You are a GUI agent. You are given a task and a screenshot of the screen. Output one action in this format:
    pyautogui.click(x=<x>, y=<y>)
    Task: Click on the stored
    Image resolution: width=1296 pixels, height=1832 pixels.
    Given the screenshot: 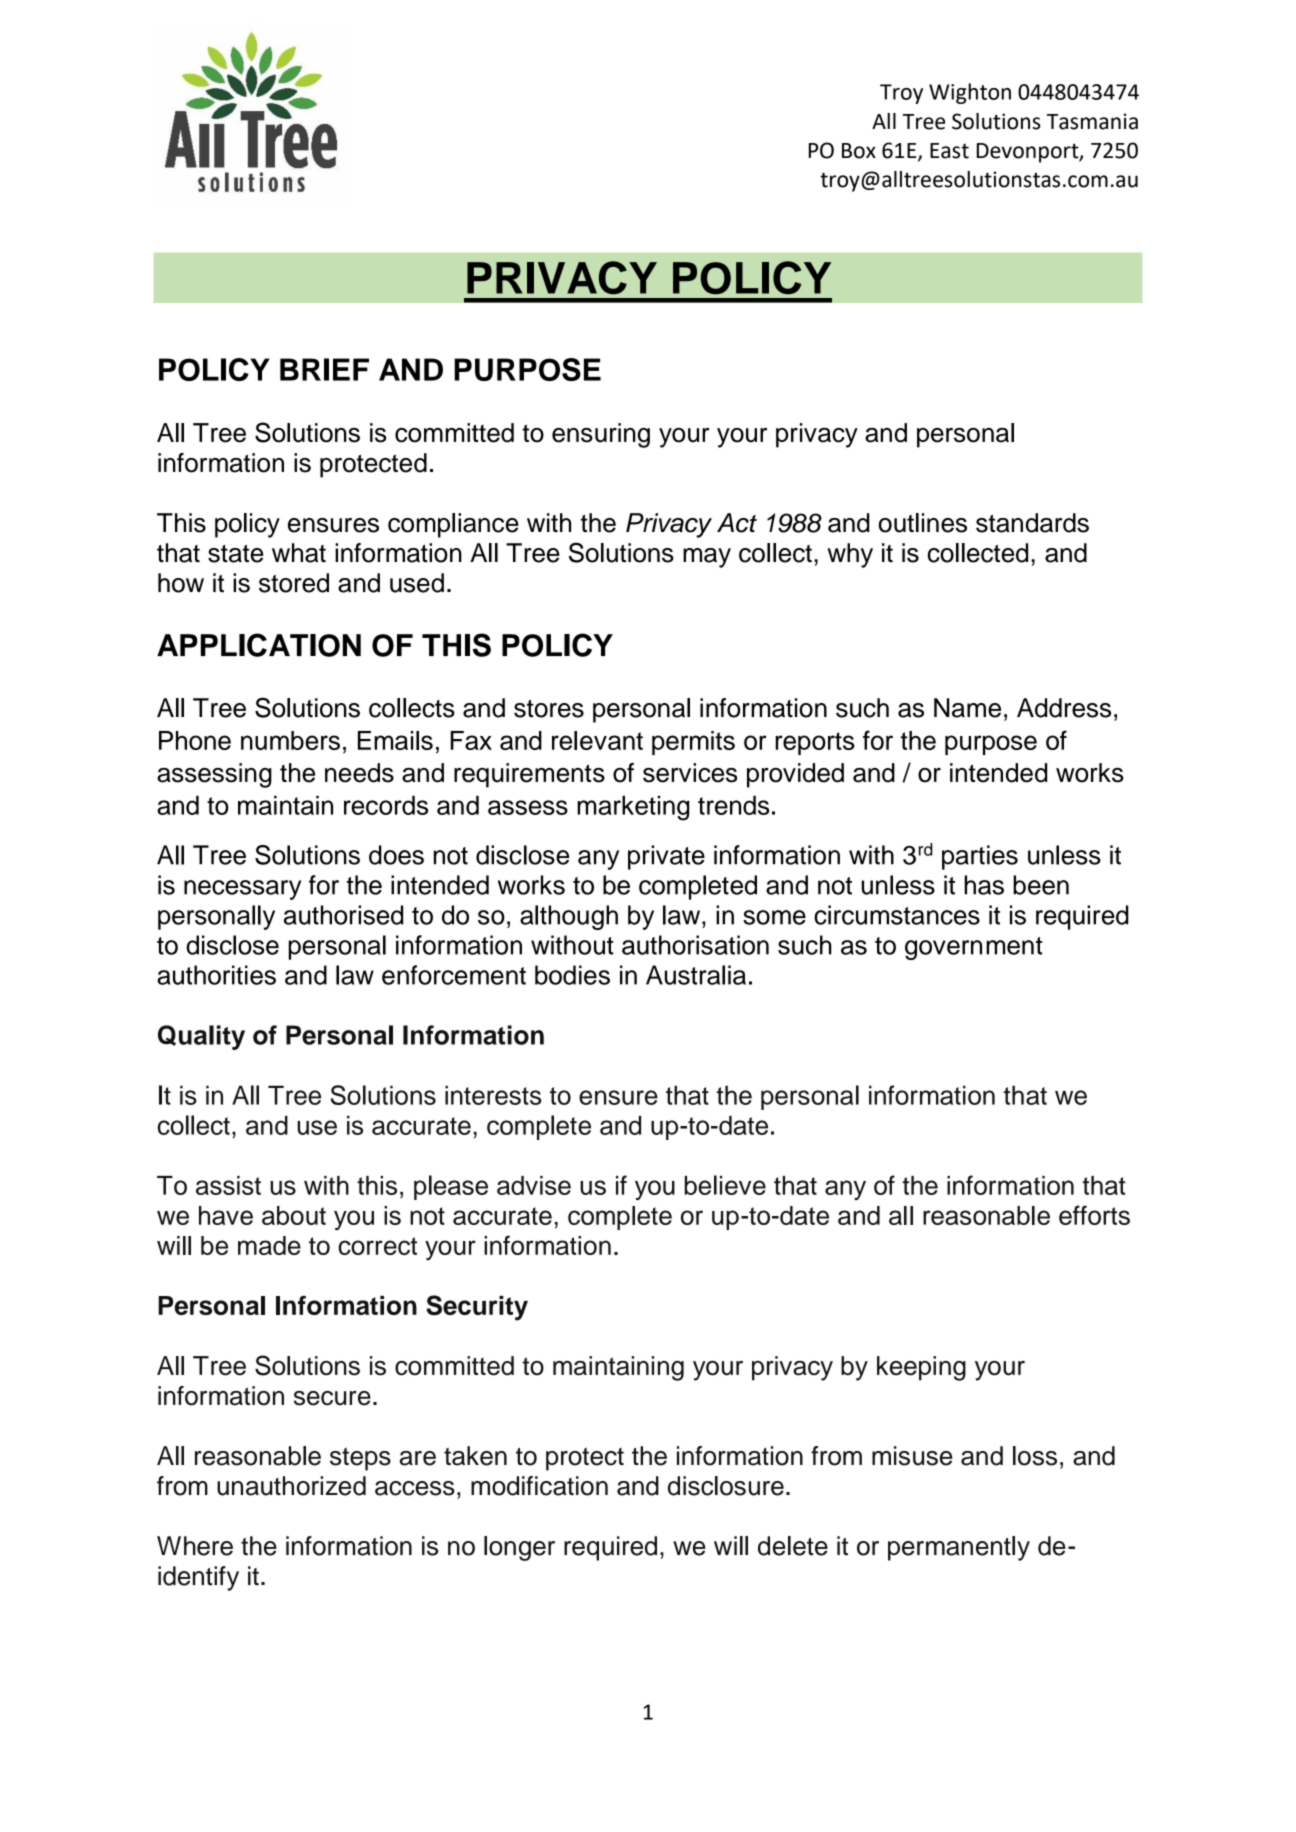 What is the action you would take?
    pyautogui.click(x=294, y=583)
